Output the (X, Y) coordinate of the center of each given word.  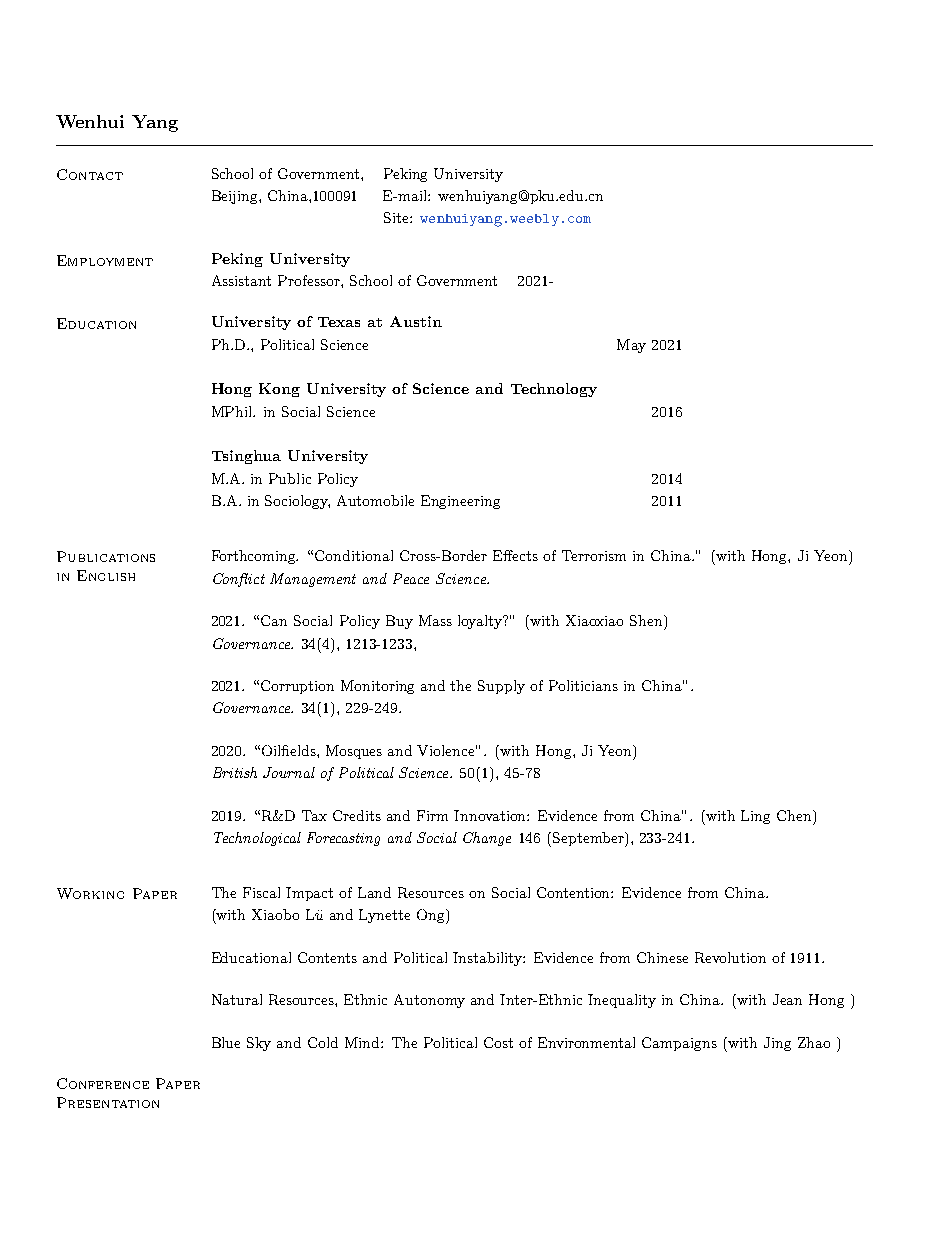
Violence (447, 750)
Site (397, 217)
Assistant (241, 280)
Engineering (460, 502)
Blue (226, 1042)
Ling (755, 817)
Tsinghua (246, 457)
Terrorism (594, 555)
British (235, 772)
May (631, 346)
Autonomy (429, 1001)
